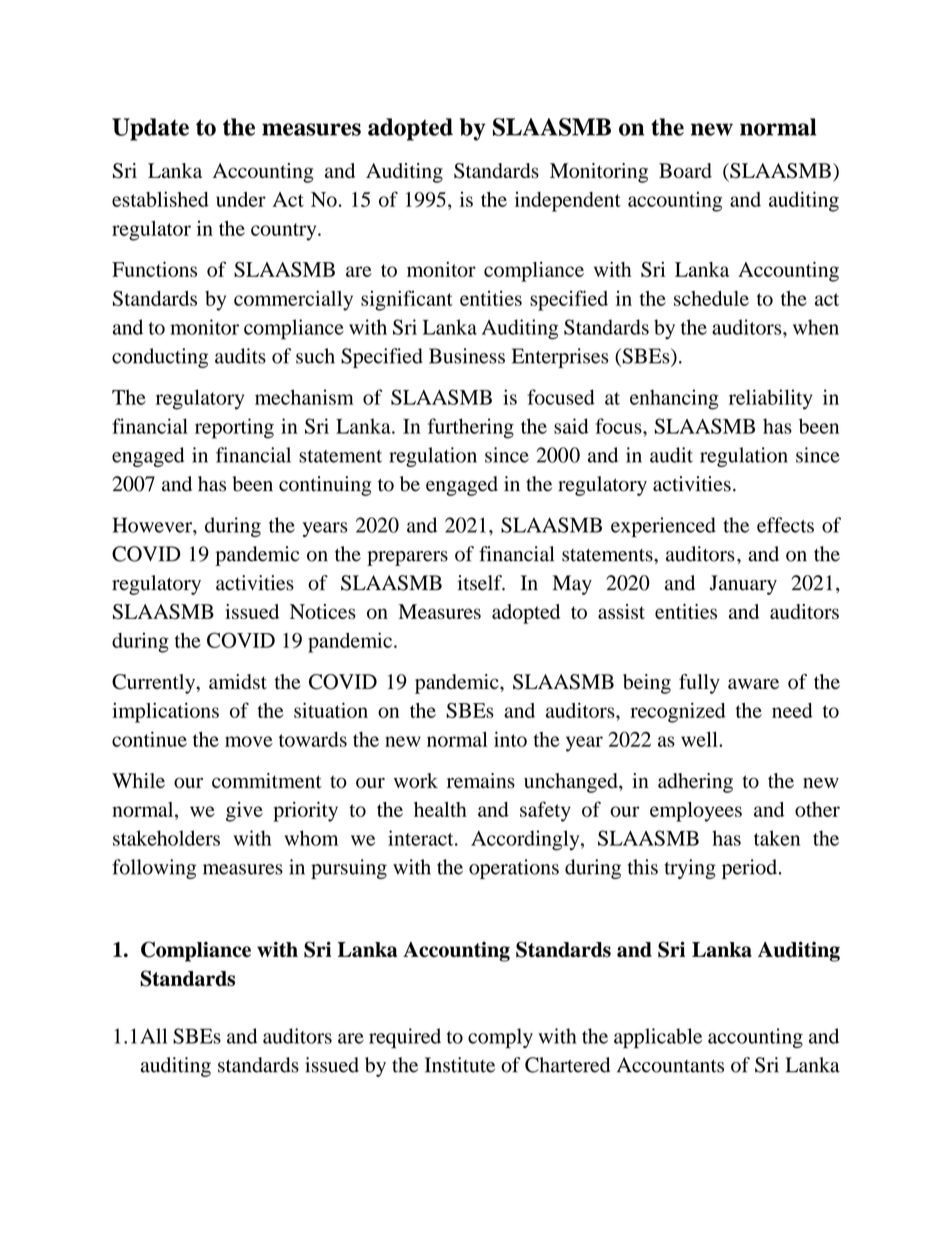  Describe the element at coordinates (241, 199) in the screenshot. I see `under` at that location.
